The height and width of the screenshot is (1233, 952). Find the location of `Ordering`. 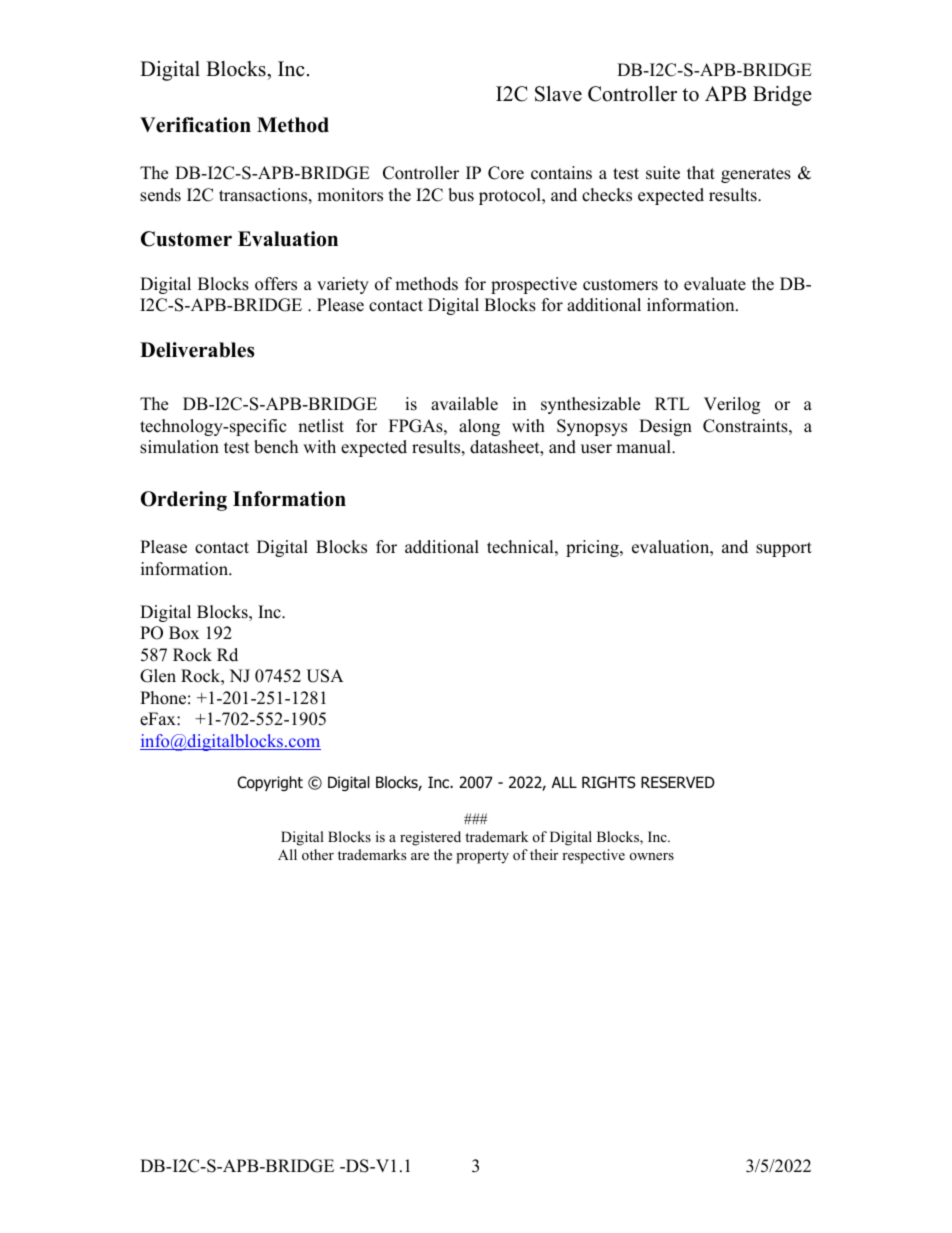

Ordering is located at coordinates (184, 501).
